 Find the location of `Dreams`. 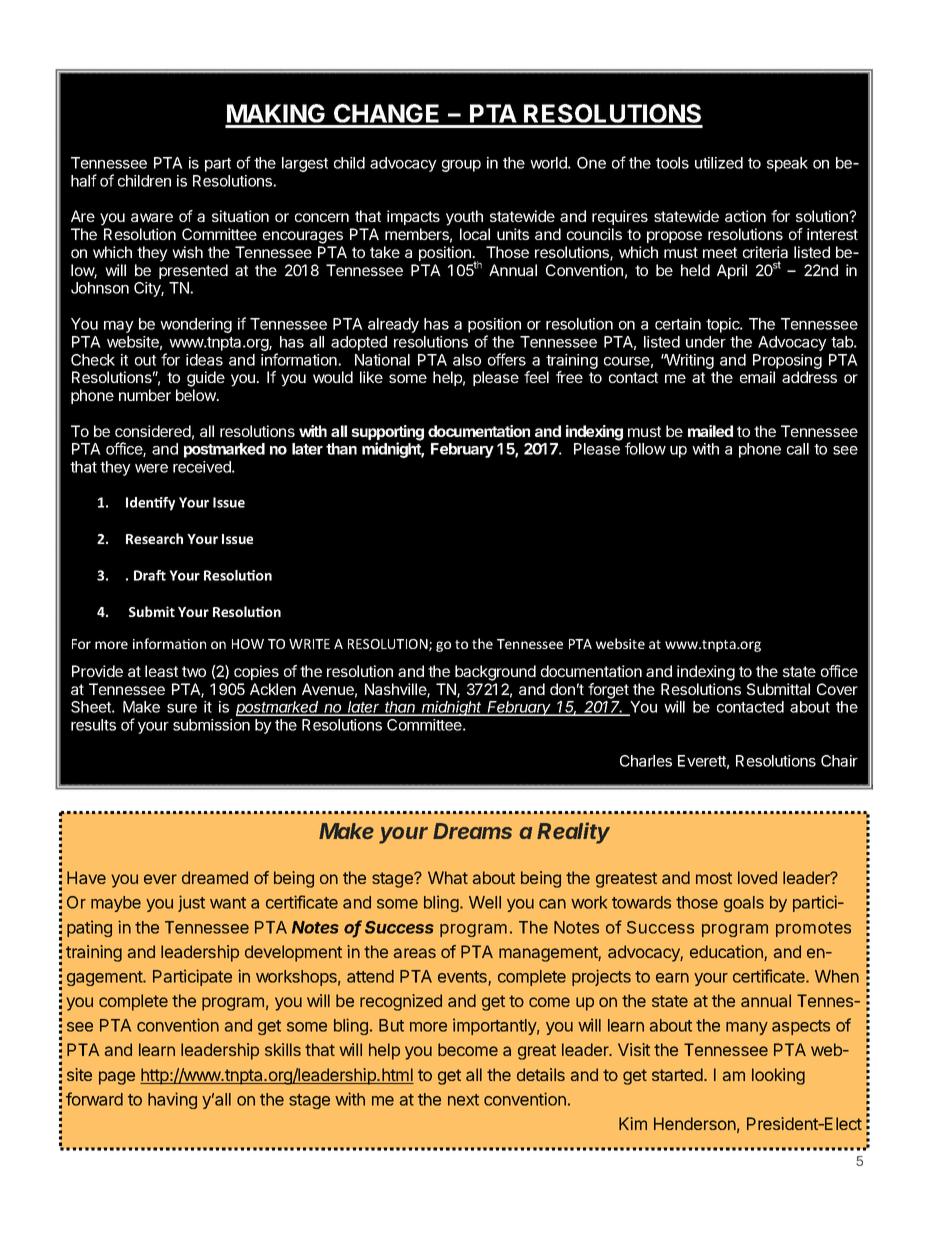

Dreams is located at coordinates (472, 831).
